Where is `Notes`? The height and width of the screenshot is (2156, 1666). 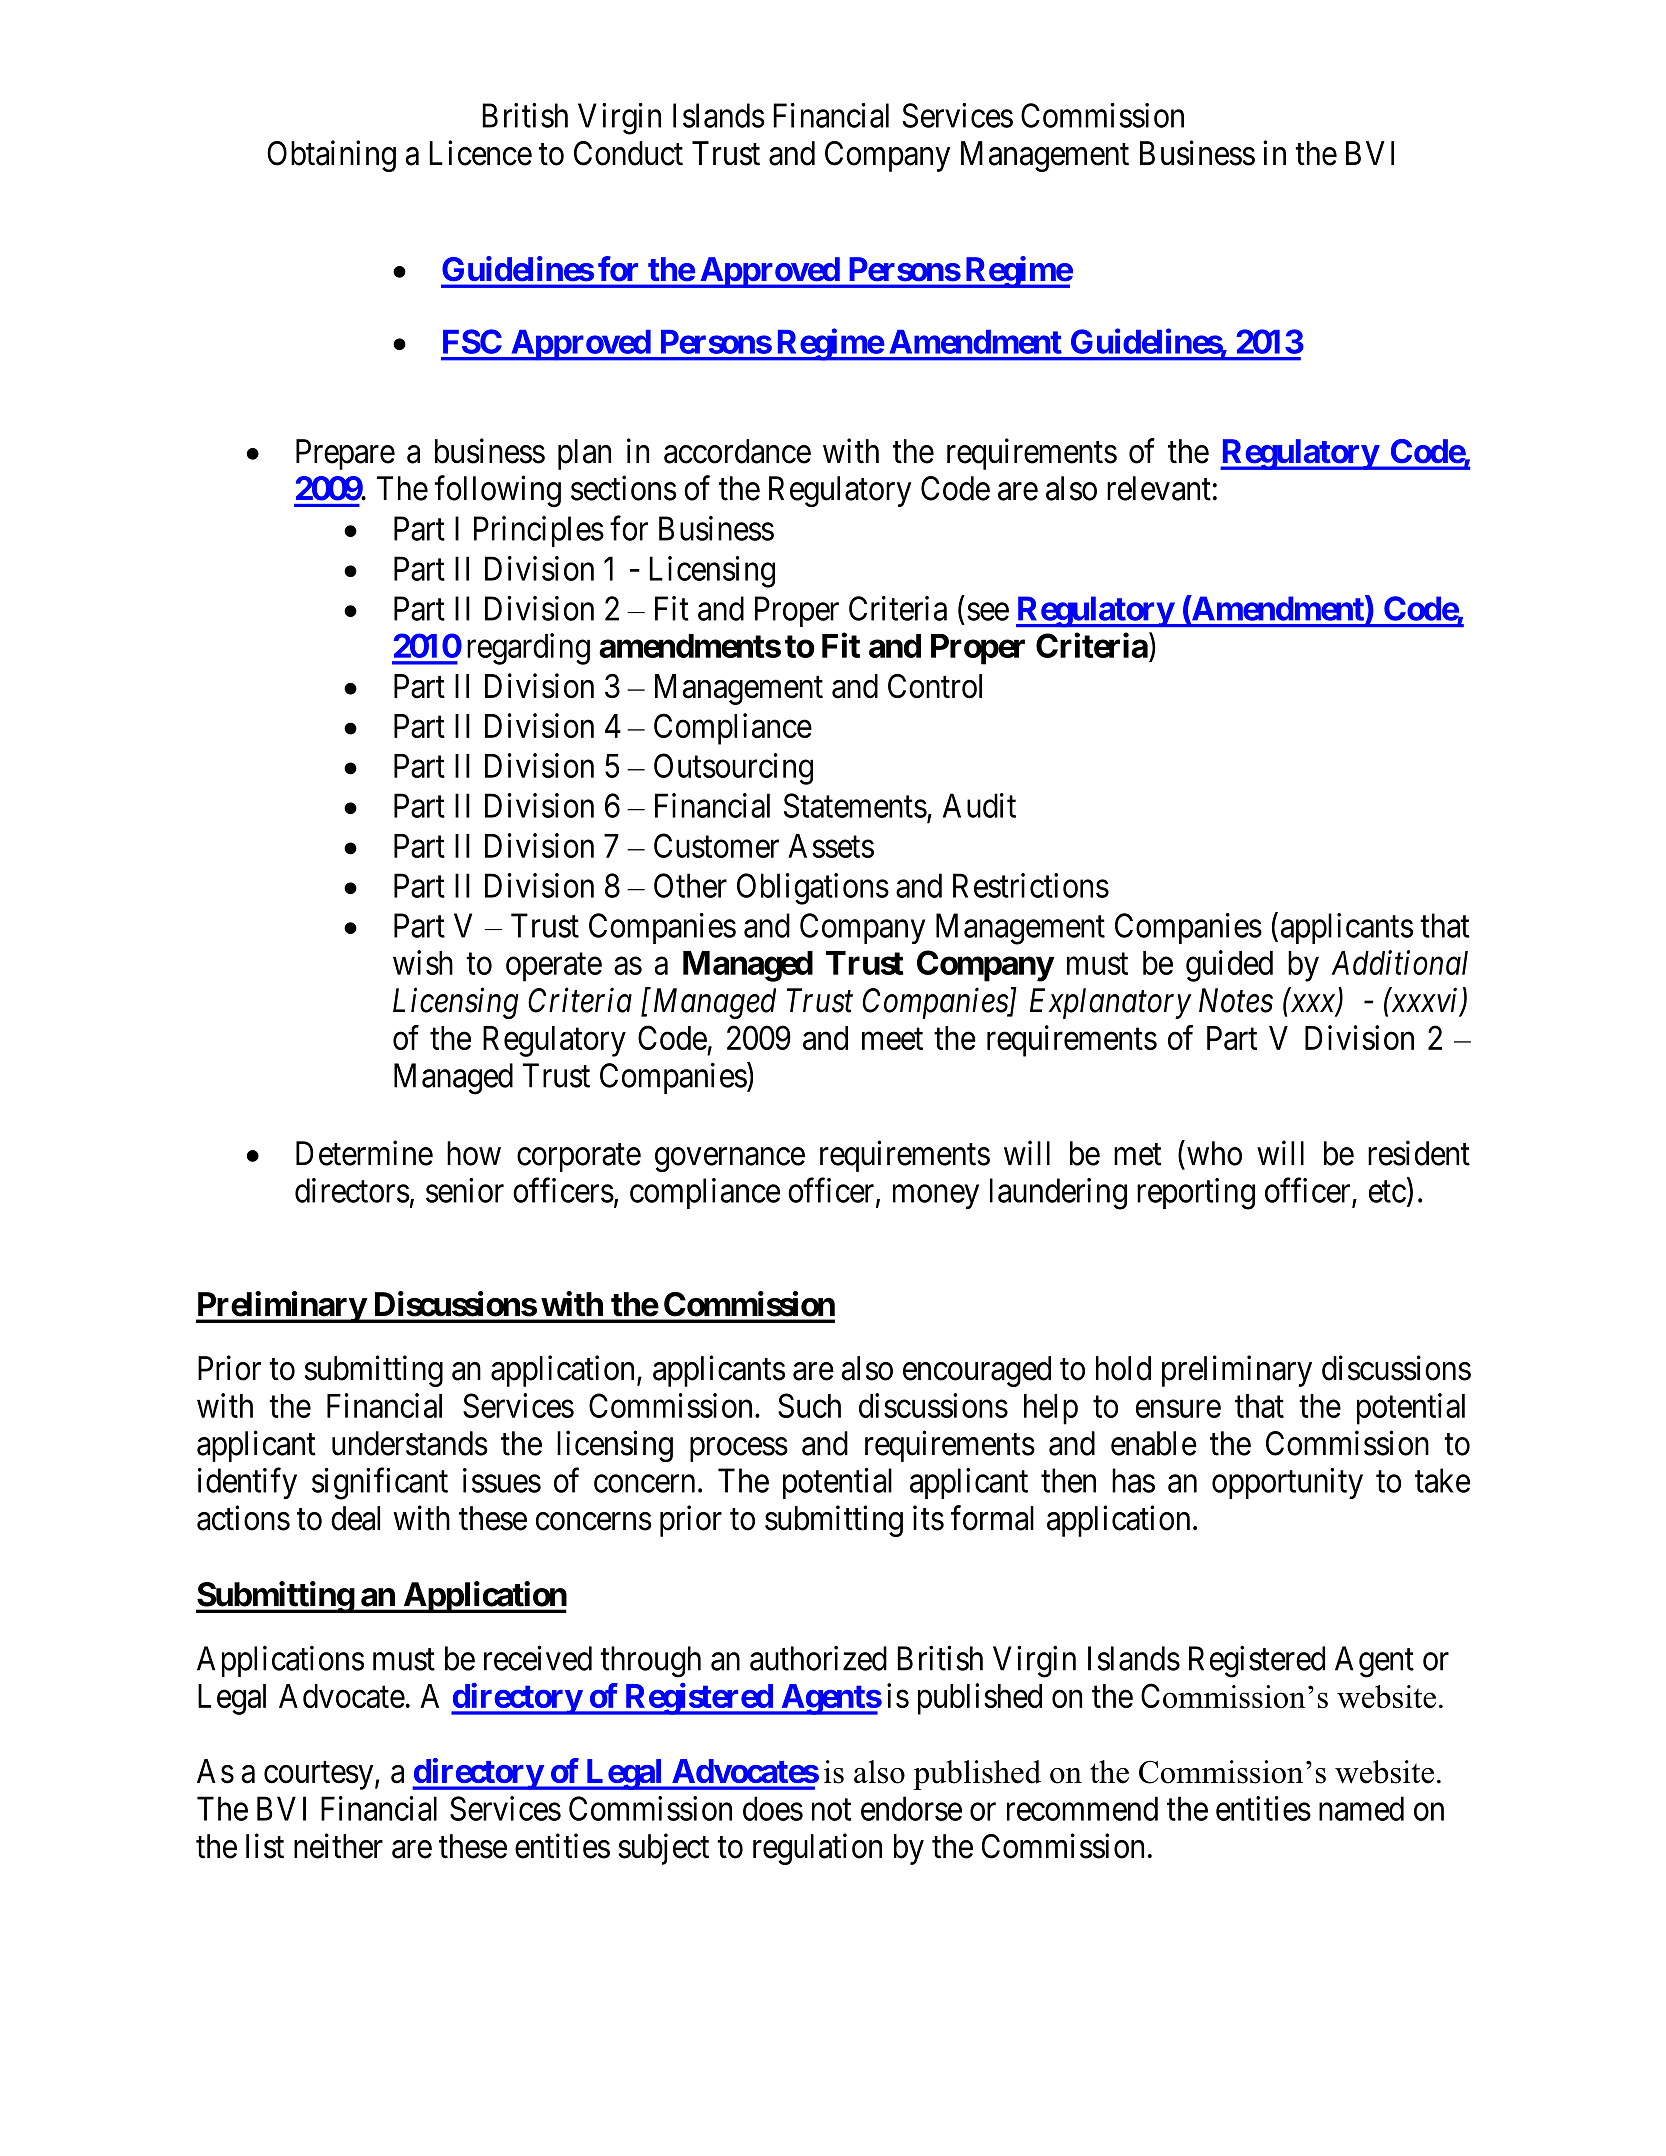
Notes is located at coordinates (1236, 1000).
